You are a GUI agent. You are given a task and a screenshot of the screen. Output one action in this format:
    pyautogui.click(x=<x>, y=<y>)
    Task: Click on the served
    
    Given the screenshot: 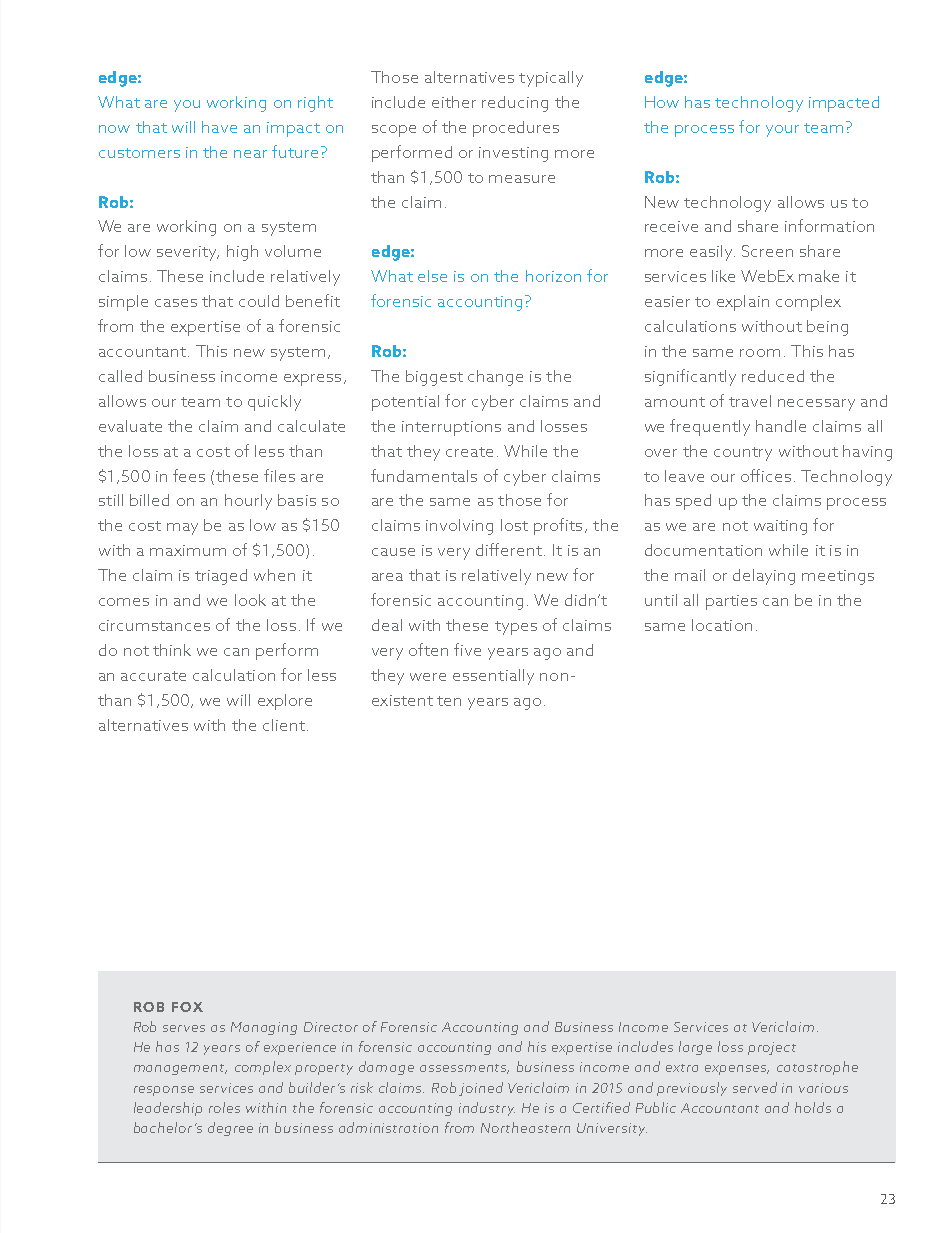 What is the action you would take?
    pyautogui.click(x=755, y=1087)
